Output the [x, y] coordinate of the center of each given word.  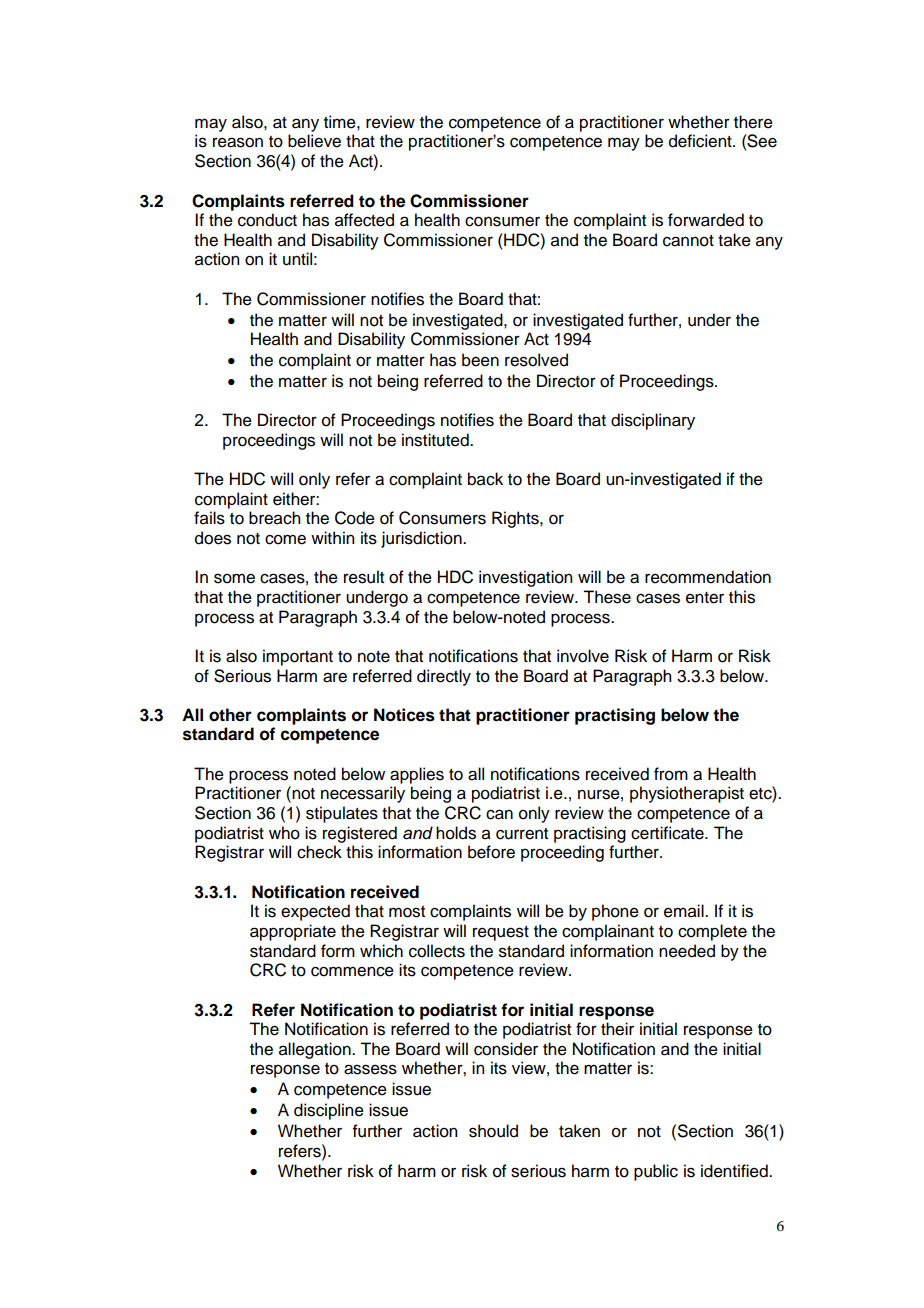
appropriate [293, 932]
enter [705, 598]
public [656, 1172]
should [493, 1131]
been [480, 360]
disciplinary [653, 421]
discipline [329, 1111]
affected [364, 220]
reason [238, 142]
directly [444, 677]
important [298, 657]
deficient [701, 141]
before [491, 852]
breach [274, 518]
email [685, 911]
